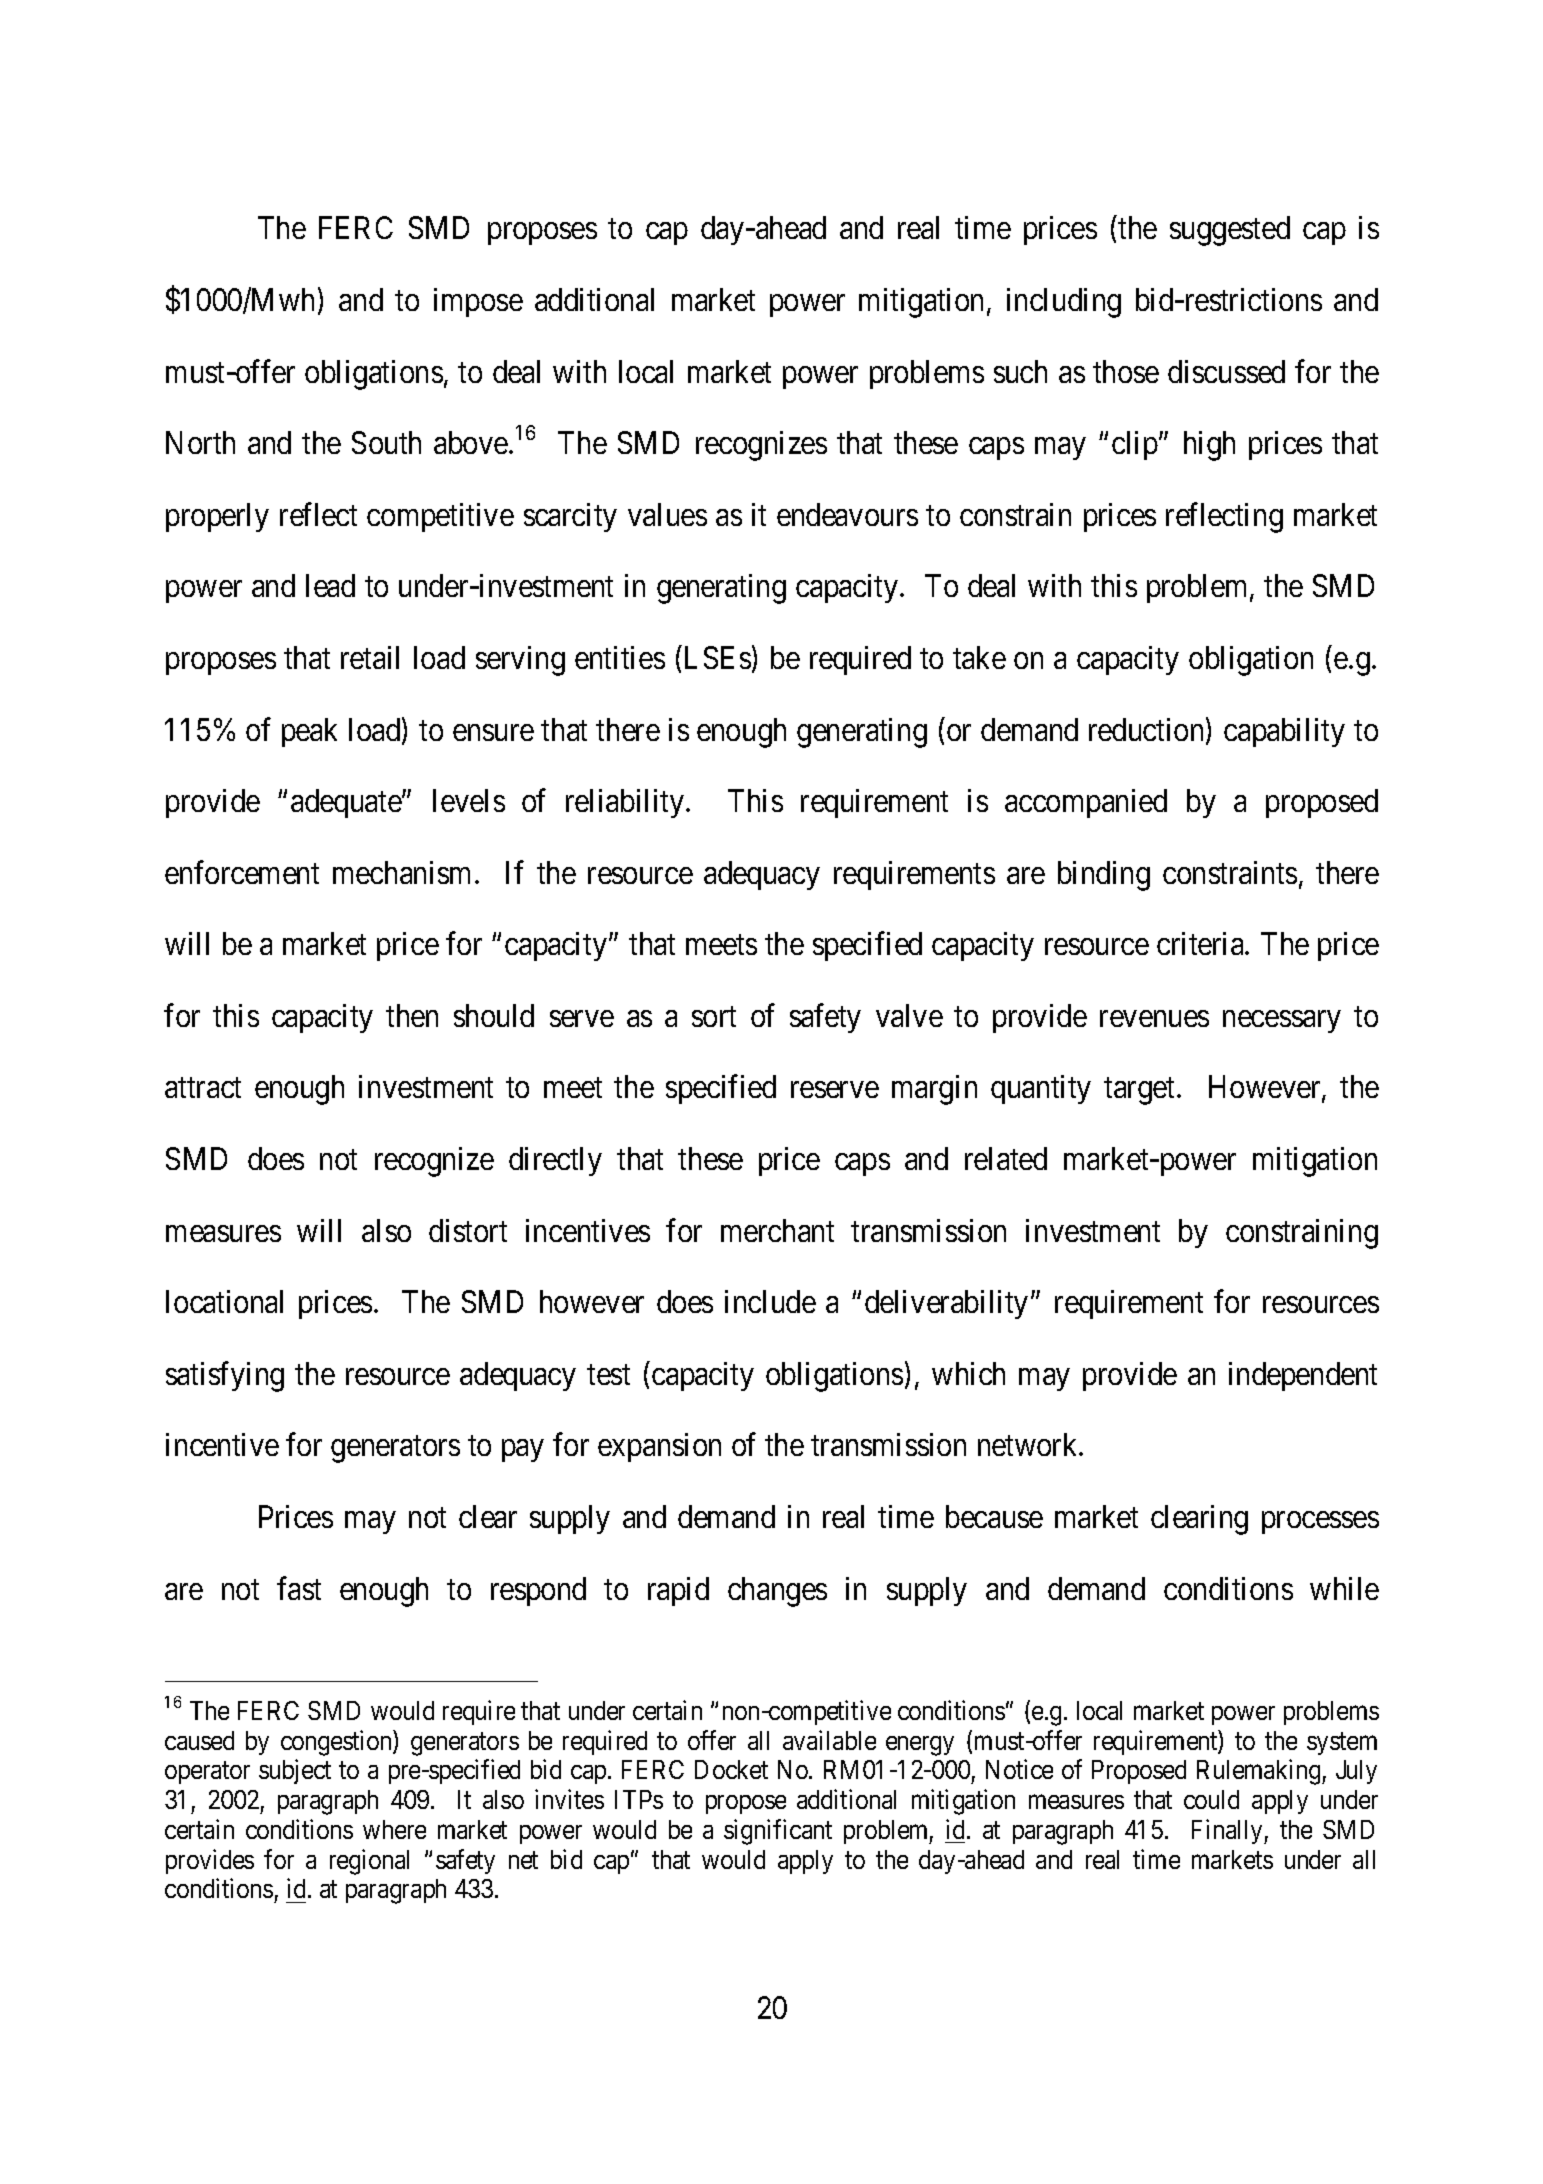 The height and width of the screenshot is (2184, 1543). Describe the element at coordinates (778, 1832) in the screenshot. I see `significant` at that location.
